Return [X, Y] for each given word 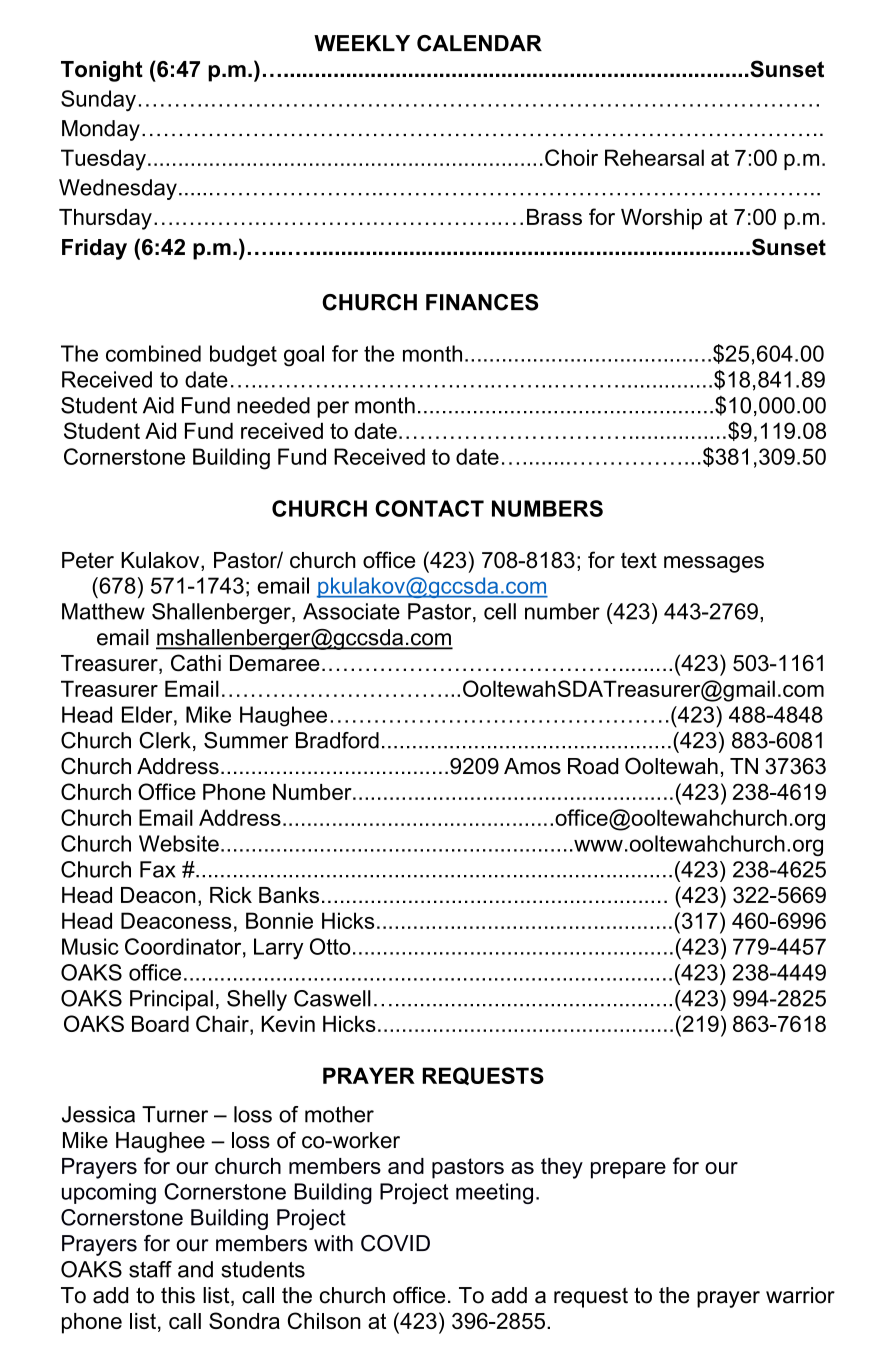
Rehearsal [654, 157]
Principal [171, 1000]
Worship [661, 219]
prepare [628, 1170]
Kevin [288, 1023]
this [178, 1295]
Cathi [196, 663]
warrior [800, 1295]
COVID [395, 1243]
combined [153, 353]
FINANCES [482, 302]
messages [714, 564]
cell [500, 611]
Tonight [102, 71]
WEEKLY [362, 43]
